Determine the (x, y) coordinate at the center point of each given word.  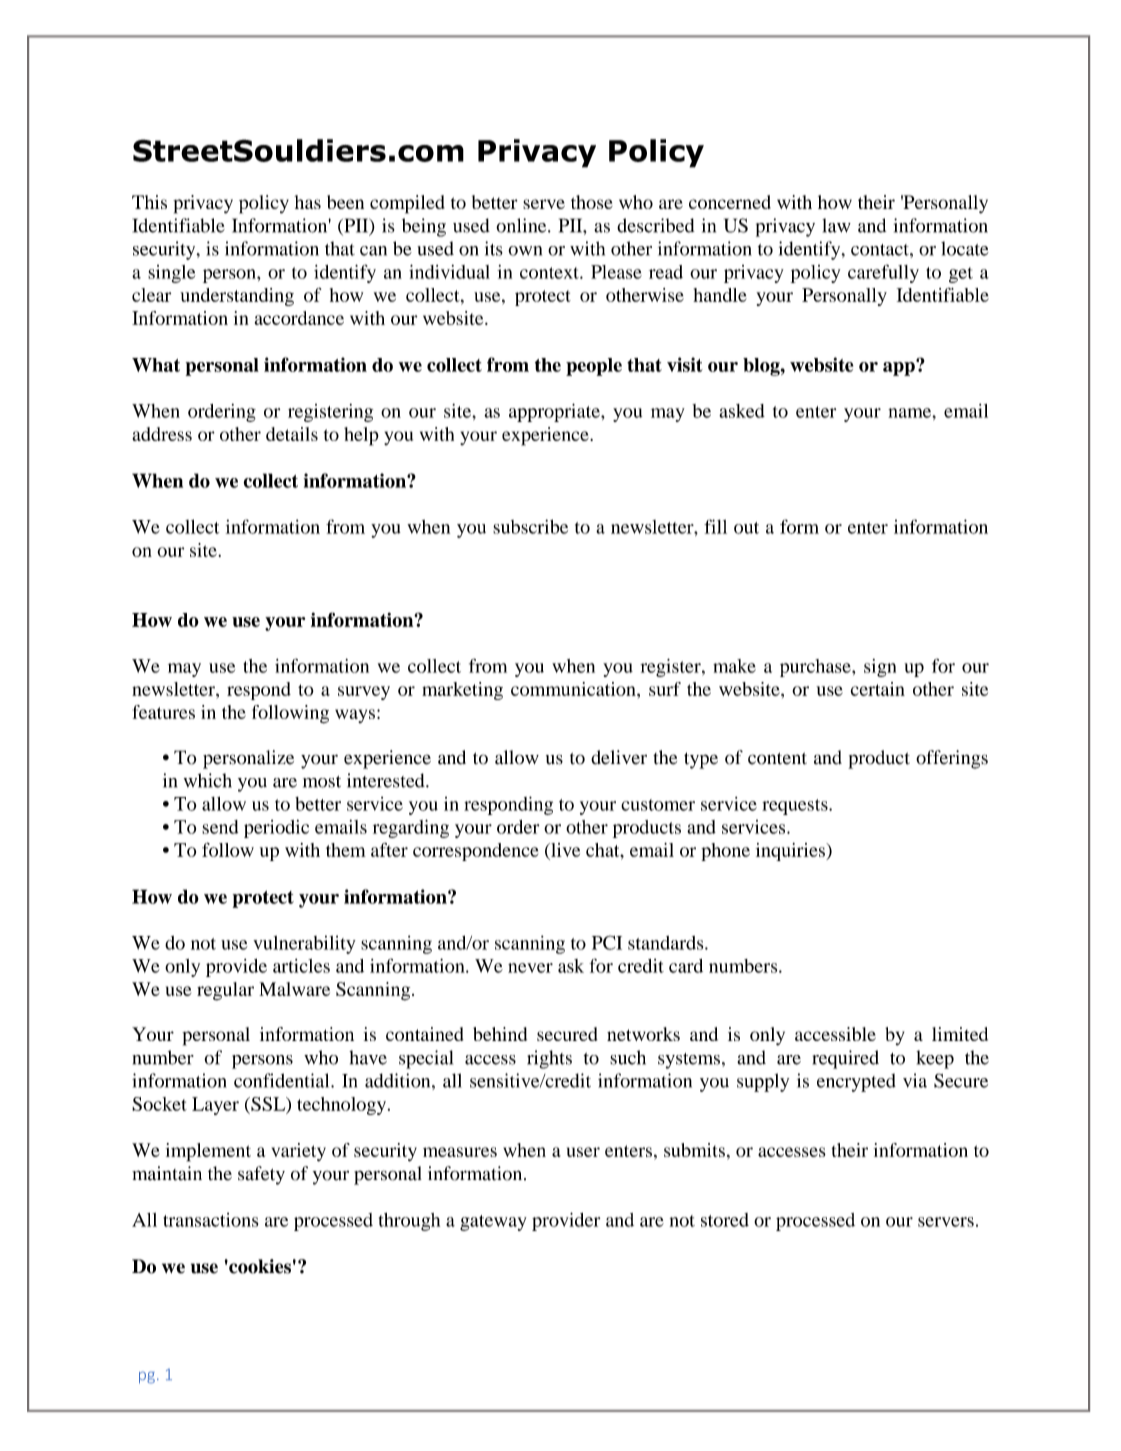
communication (574, 689)
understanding (237, 297)
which (208, 780)
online (522, 225)
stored (725, 1220)
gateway (493, 1223)
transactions (210, 1220)
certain (877, 689)
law (836, 225)
